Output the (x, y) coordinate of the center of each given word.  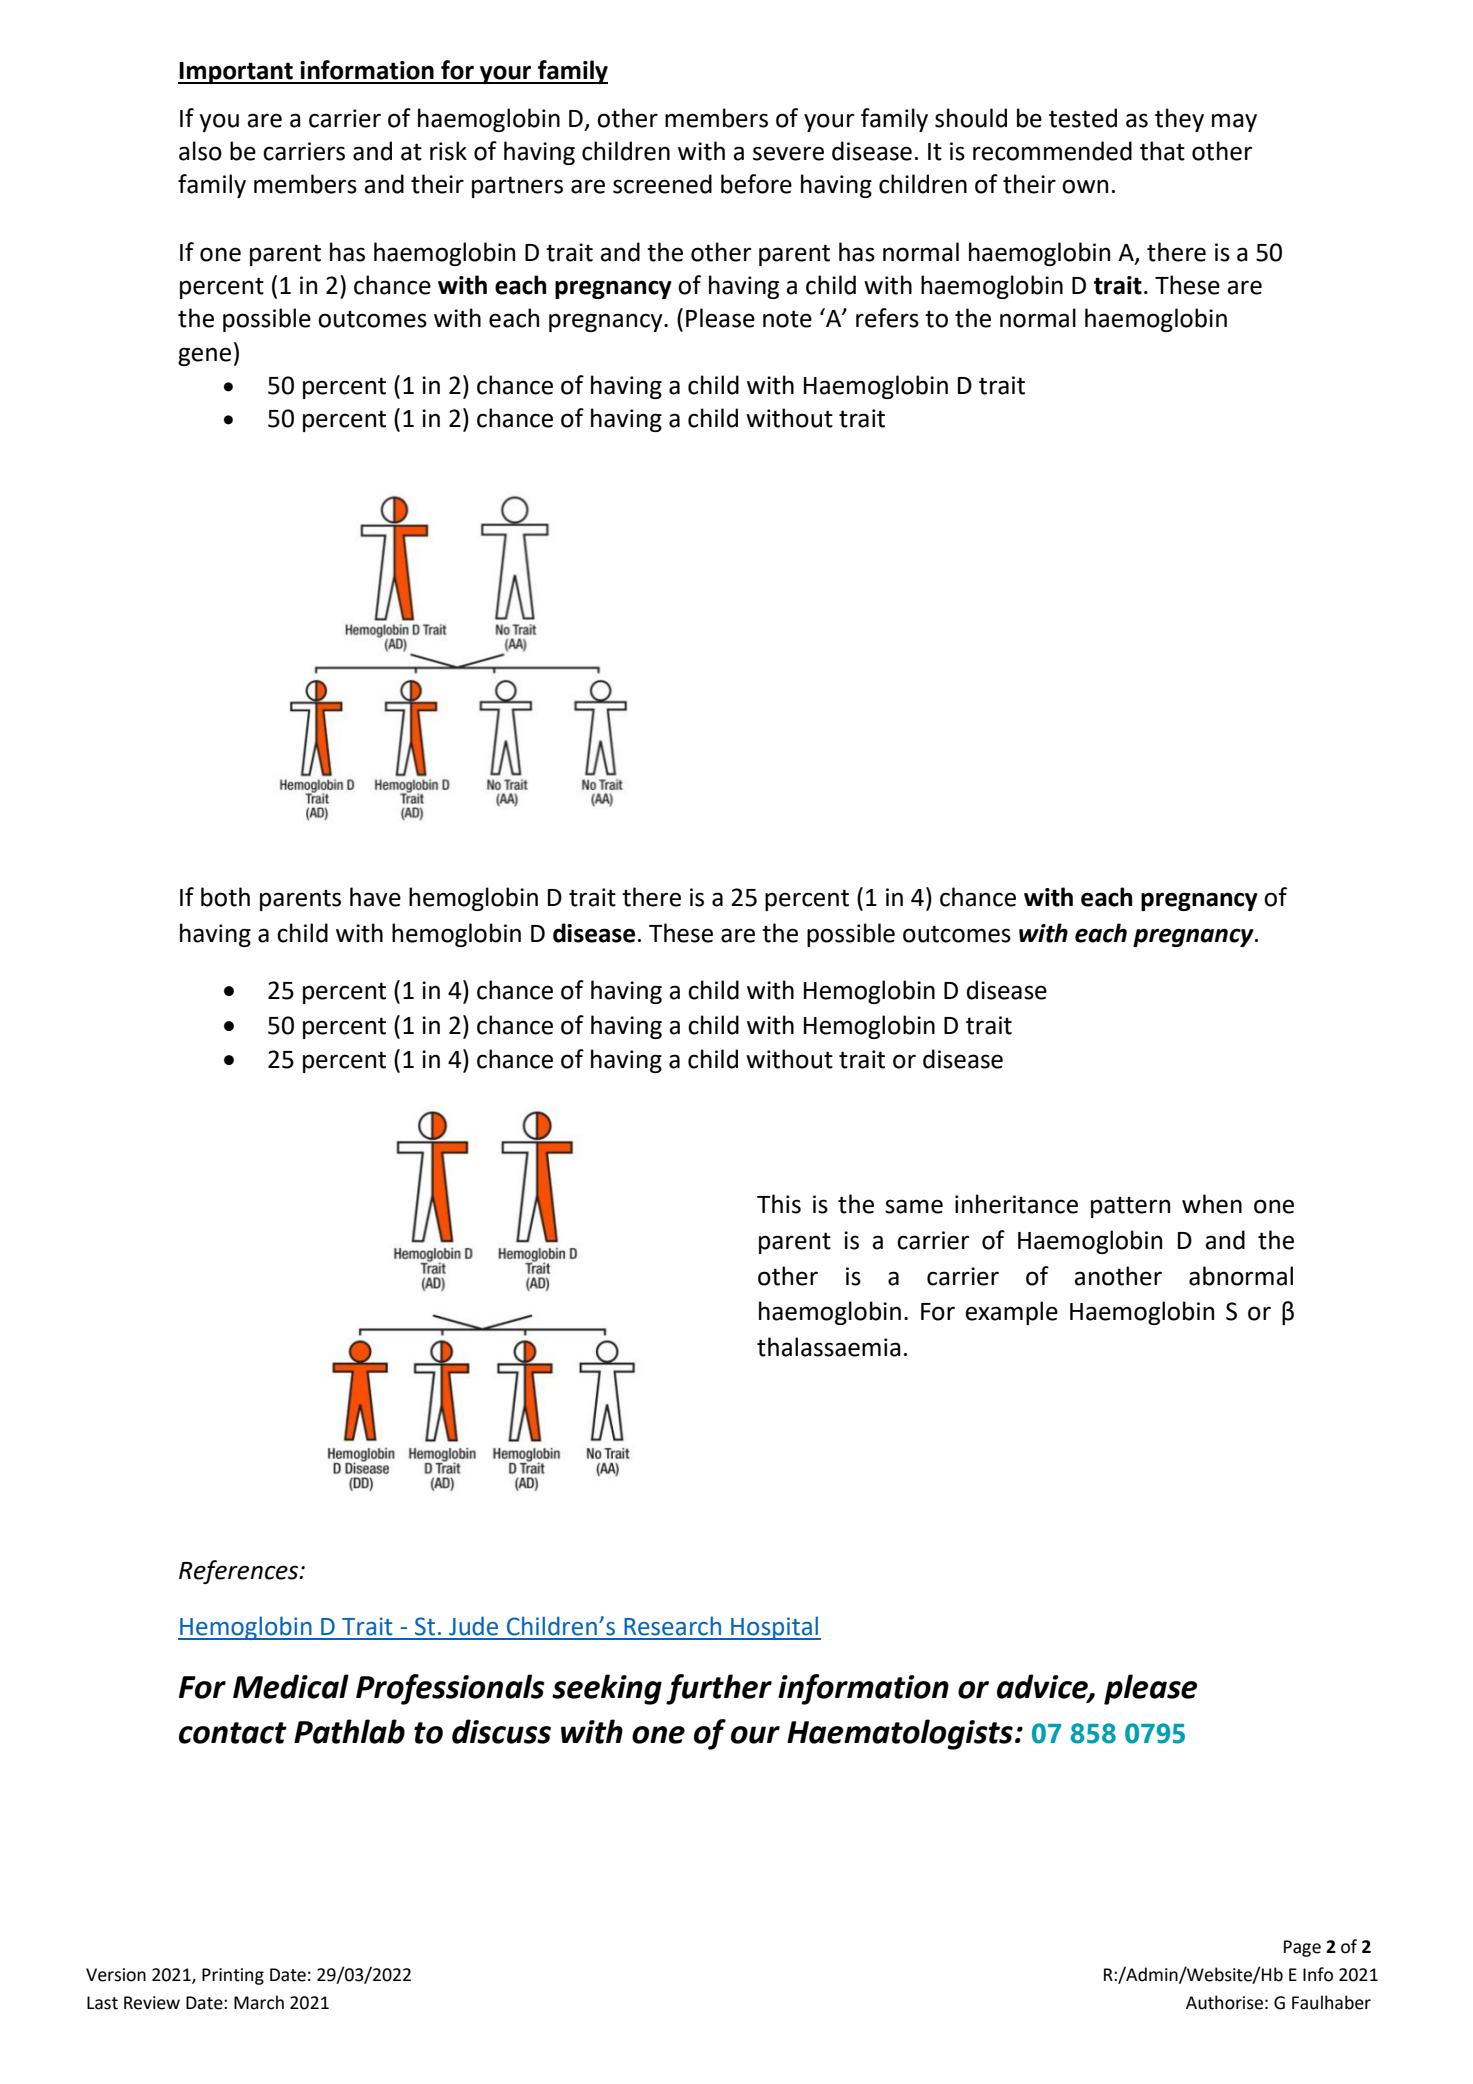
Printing (233, 1976)
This (779, 1204)
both (225, 897)
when (1212, 1204)
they (1179, 120)
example (1011, 1313)
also (200, 151)
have (375, 897)
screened (662, 184)
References (239, 1572)
